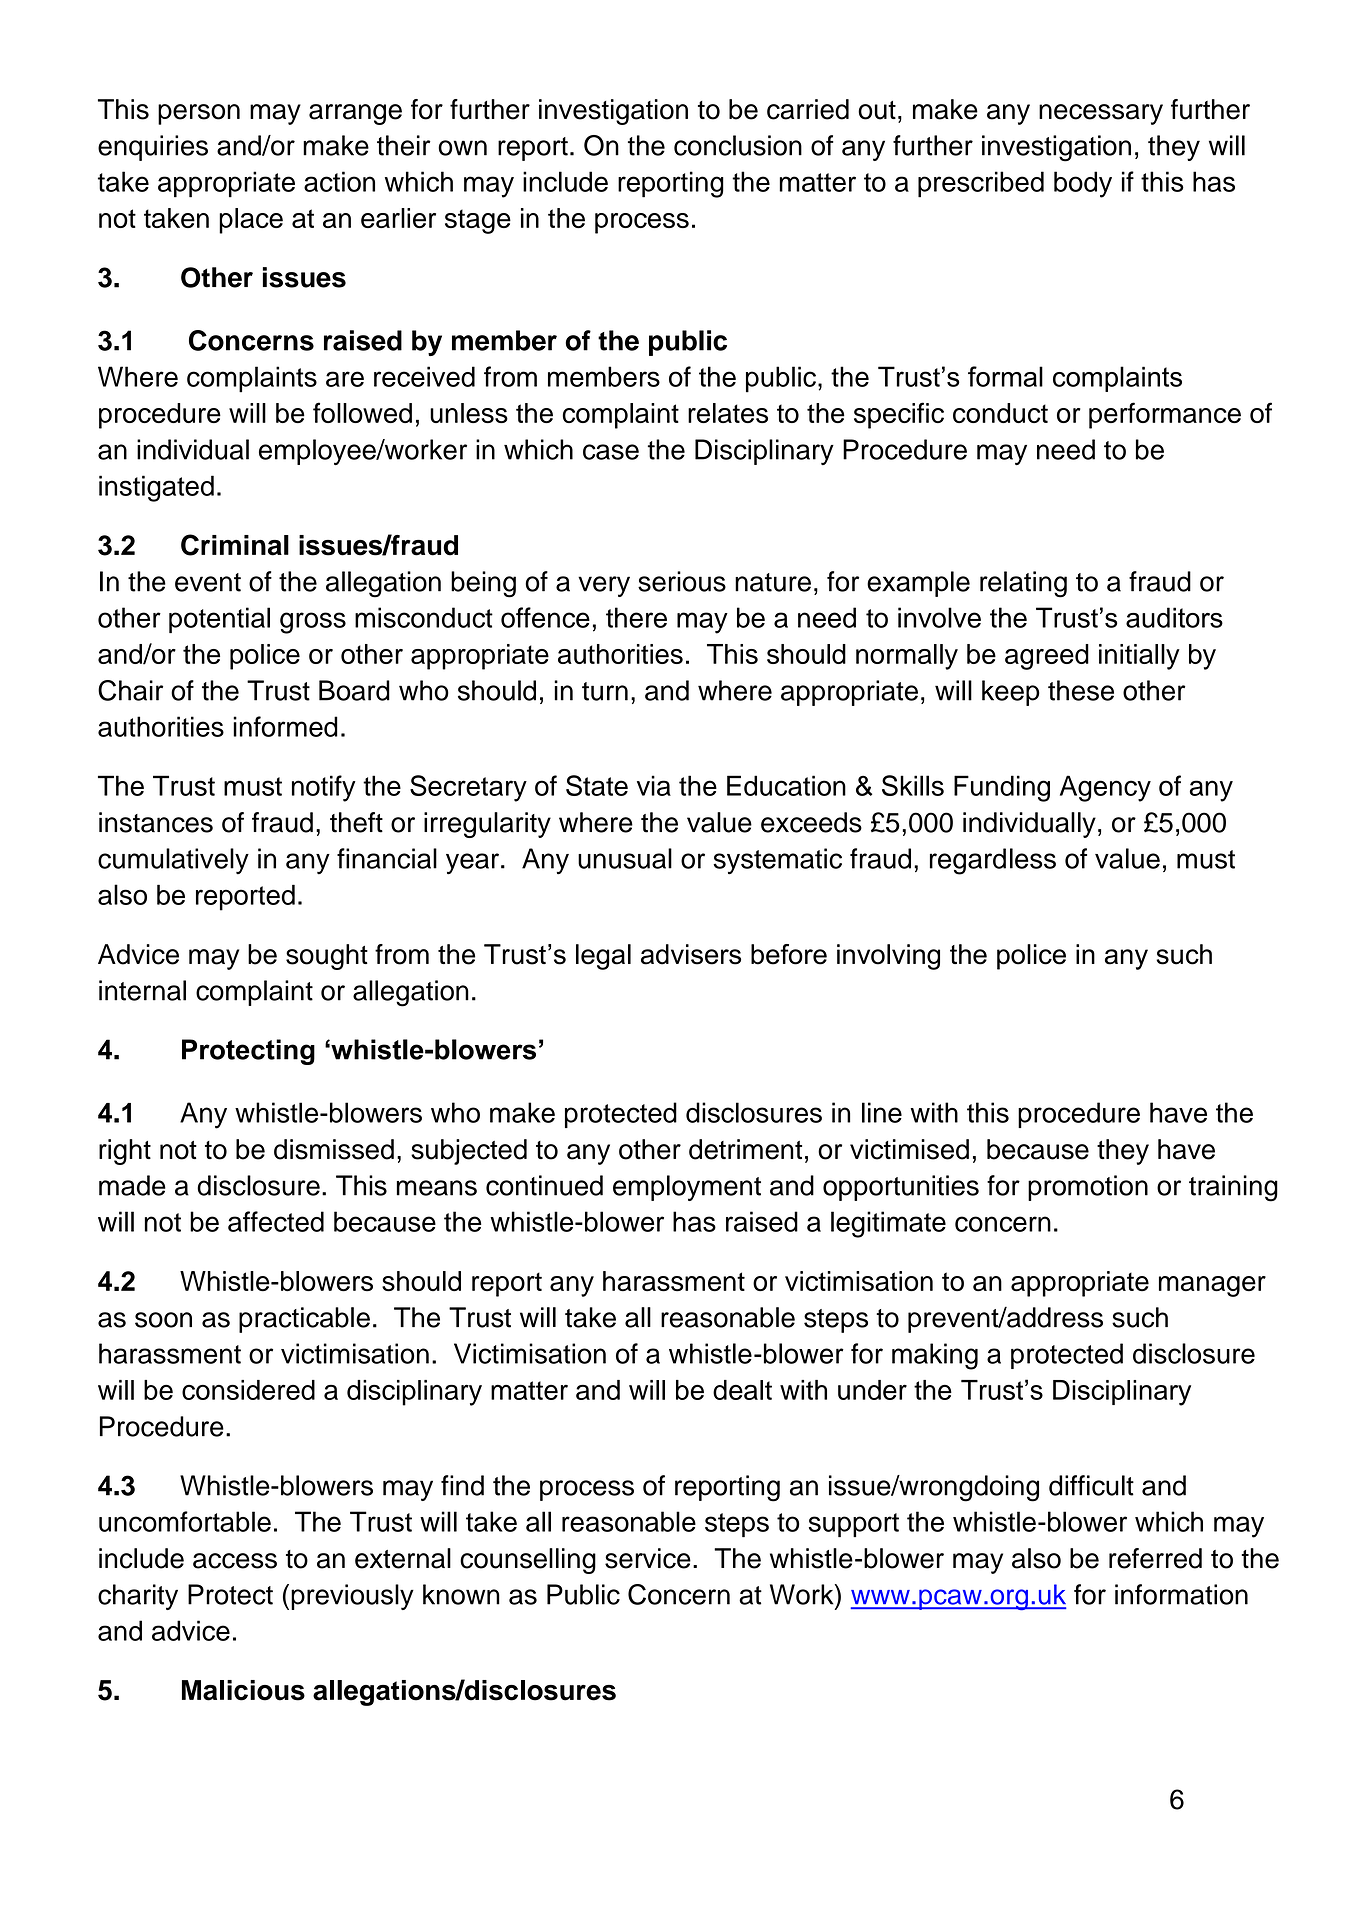 The width and height of the screenshot is (1363, 1927). I want to click on information, so click(1181, 1594).
